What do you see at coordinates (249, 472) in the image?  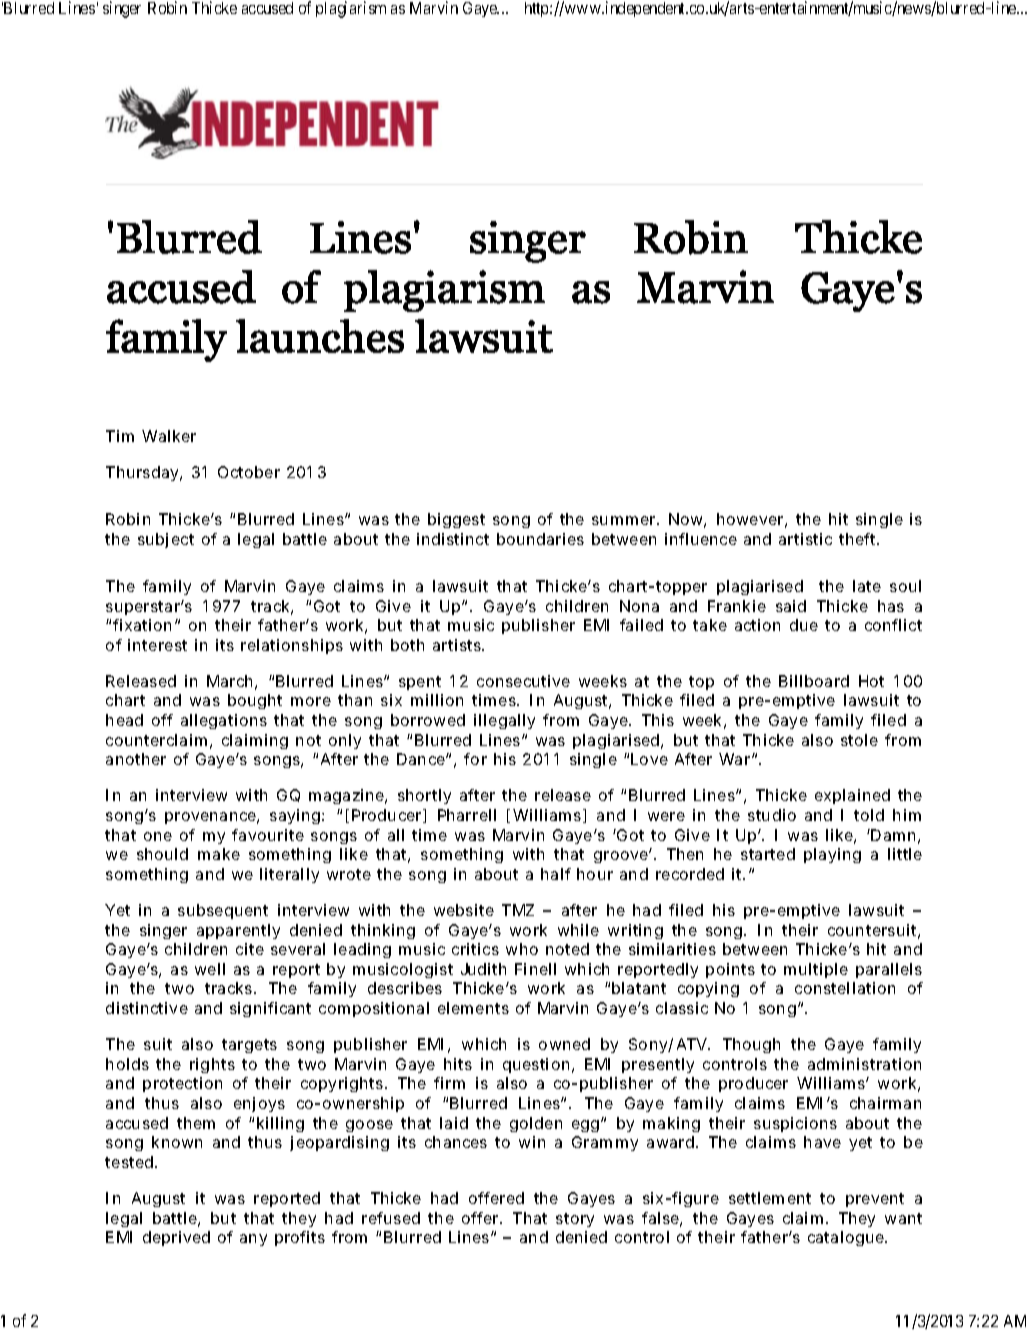 I see `October` at bounding box center [249, 472].
